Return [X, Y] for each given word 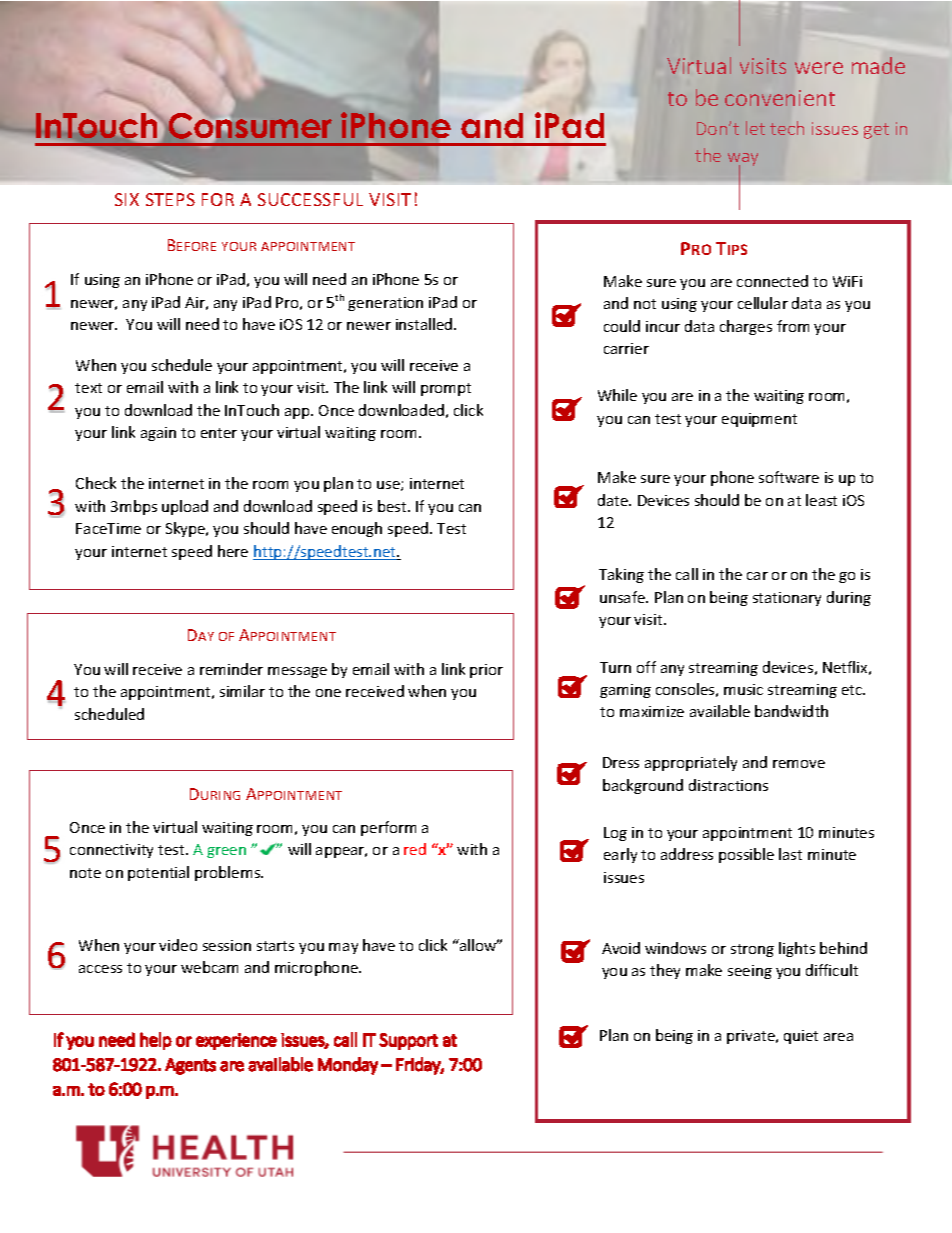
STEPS [170, 199]
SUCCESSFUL [310, 199]
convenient [780, 98]
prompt [446, 389]
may [343, 948]
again [158, 434]
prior [486, 671]
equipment [759, 420]
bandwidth [791, 711]
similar [242, 691]
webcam [209, 967]
